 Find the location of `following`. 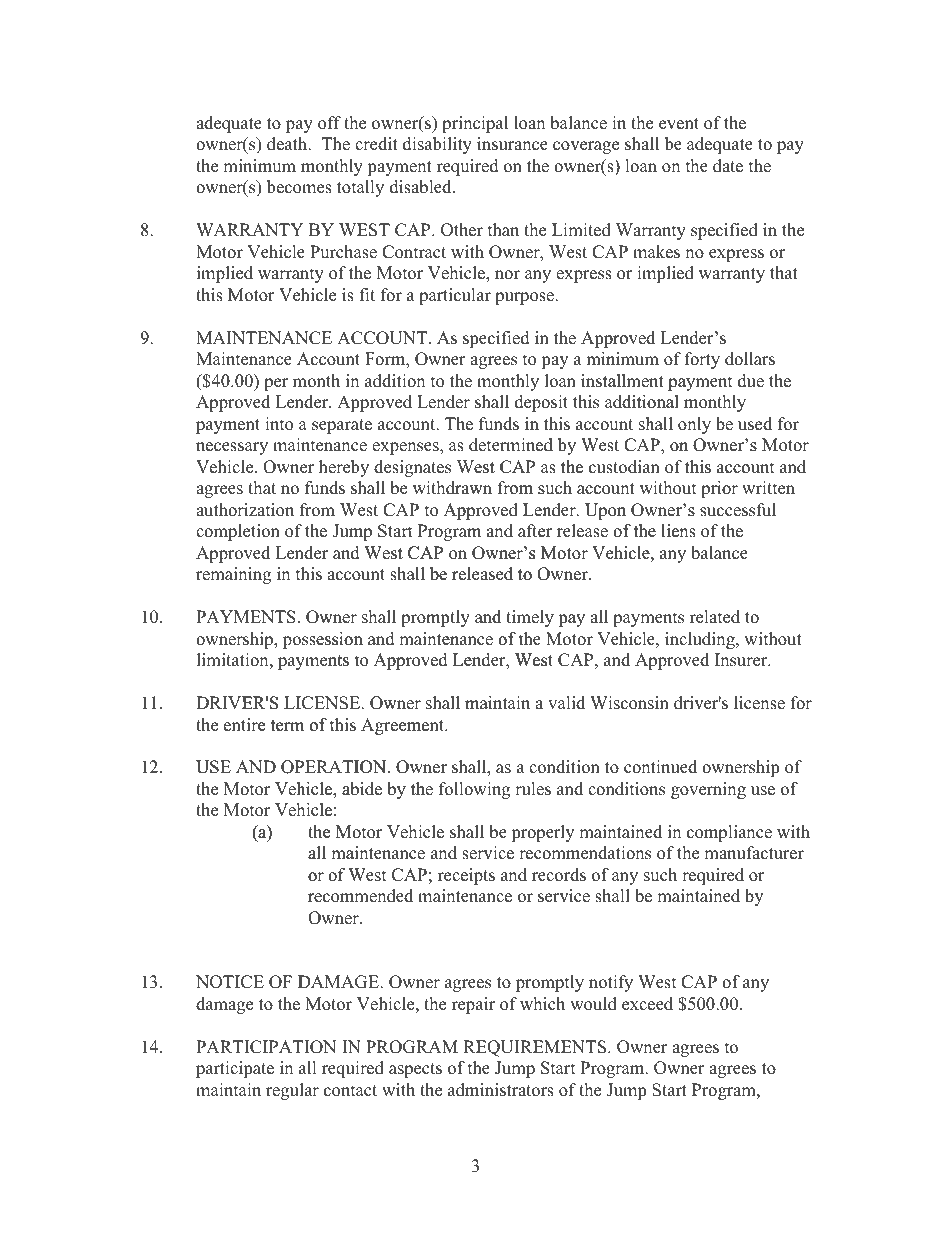

following is located at coordinates (474, 790).
